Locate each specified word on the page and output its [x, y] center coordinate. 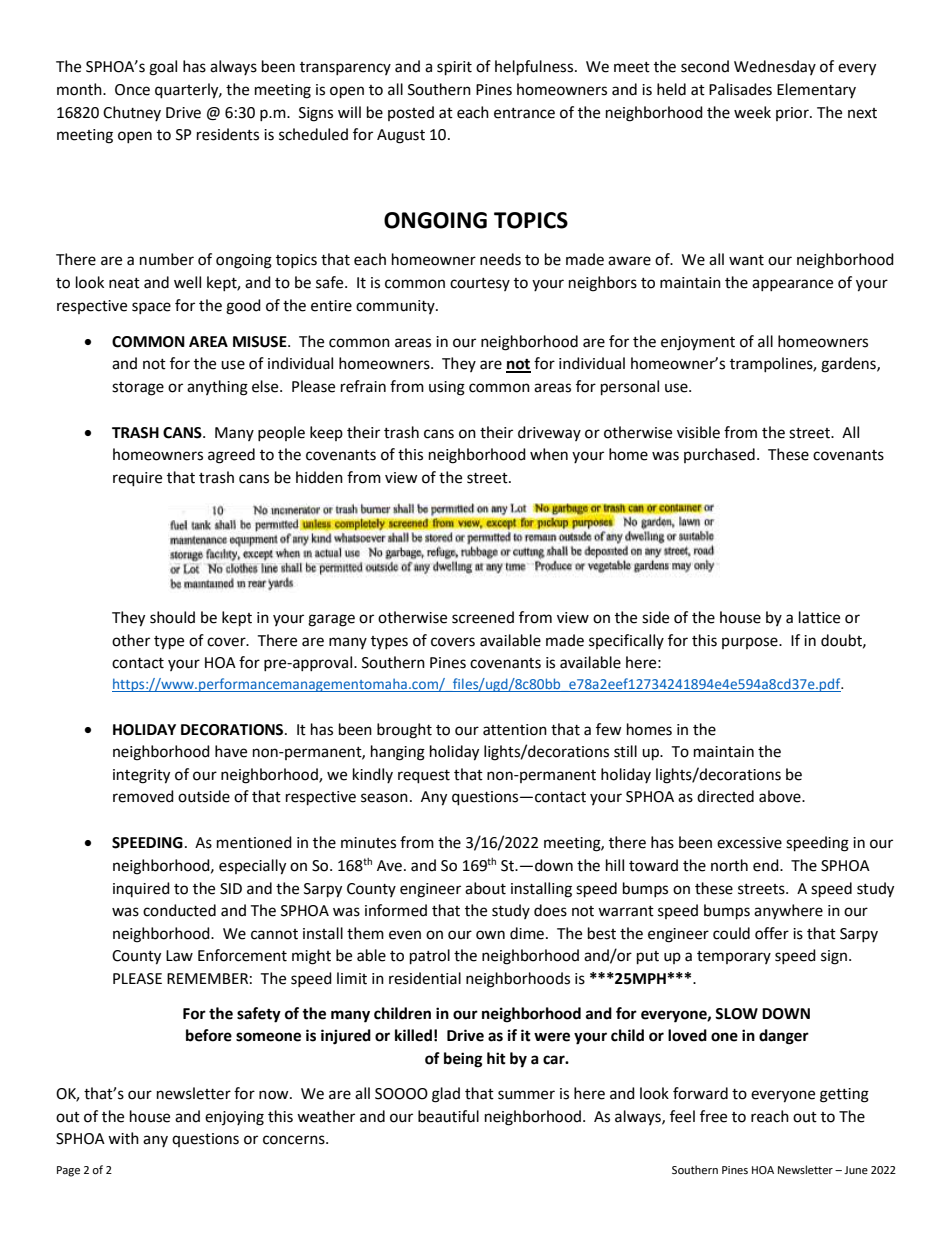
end [767, 865]
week [752, 112]
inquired [141, 889]
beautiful [448, 1116]
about [485, 888]
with [123, 1138]
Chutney [132, 113]
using [447, 388]
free [713, 1116]
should [172, 617]
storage [138, 389]
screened [483, 617]
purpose [751, 643]
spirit [454, 68]
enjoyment [698, 343]
